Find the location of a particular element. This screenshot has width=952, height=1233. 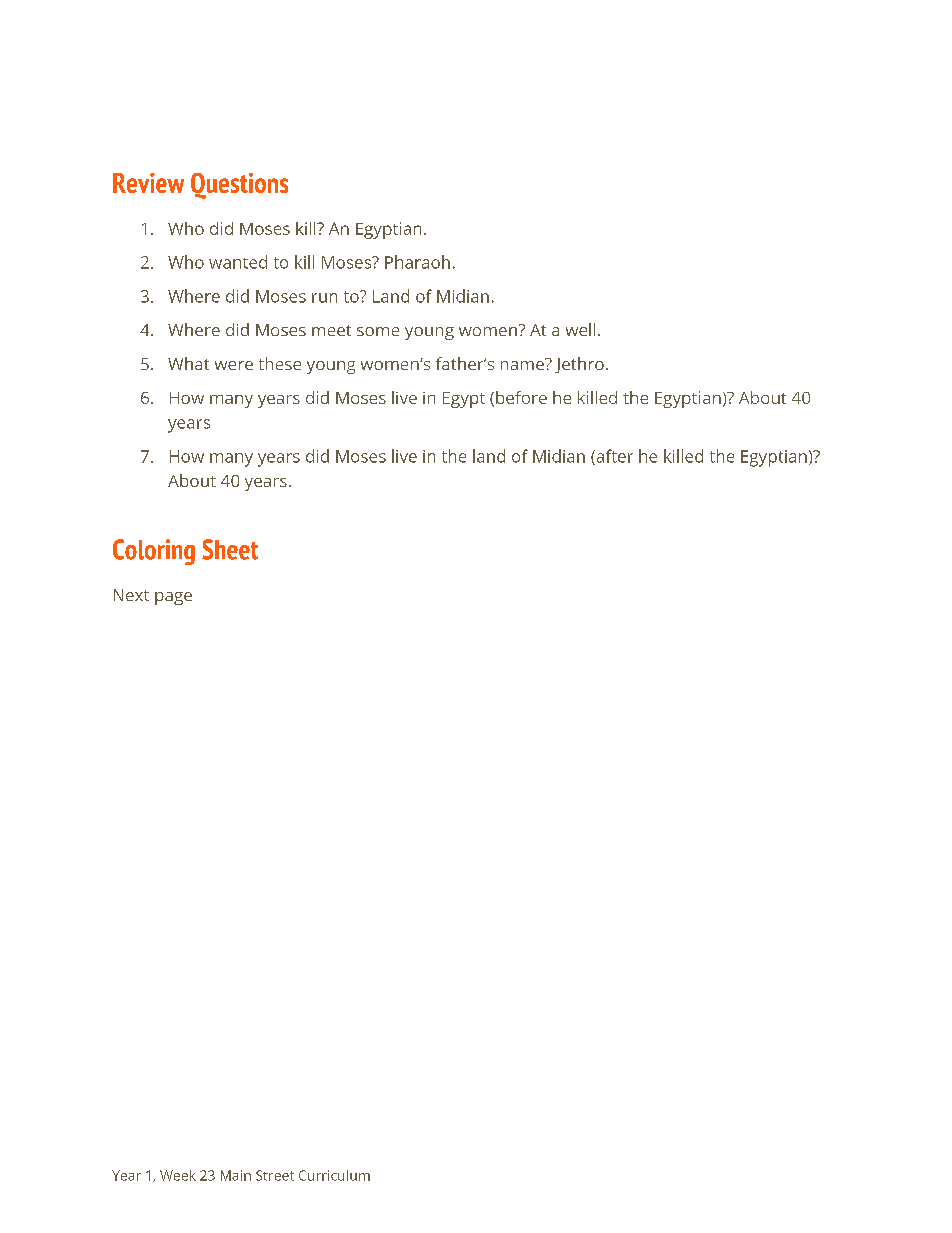

Curriculum is located at coordinates (334, 1175).
